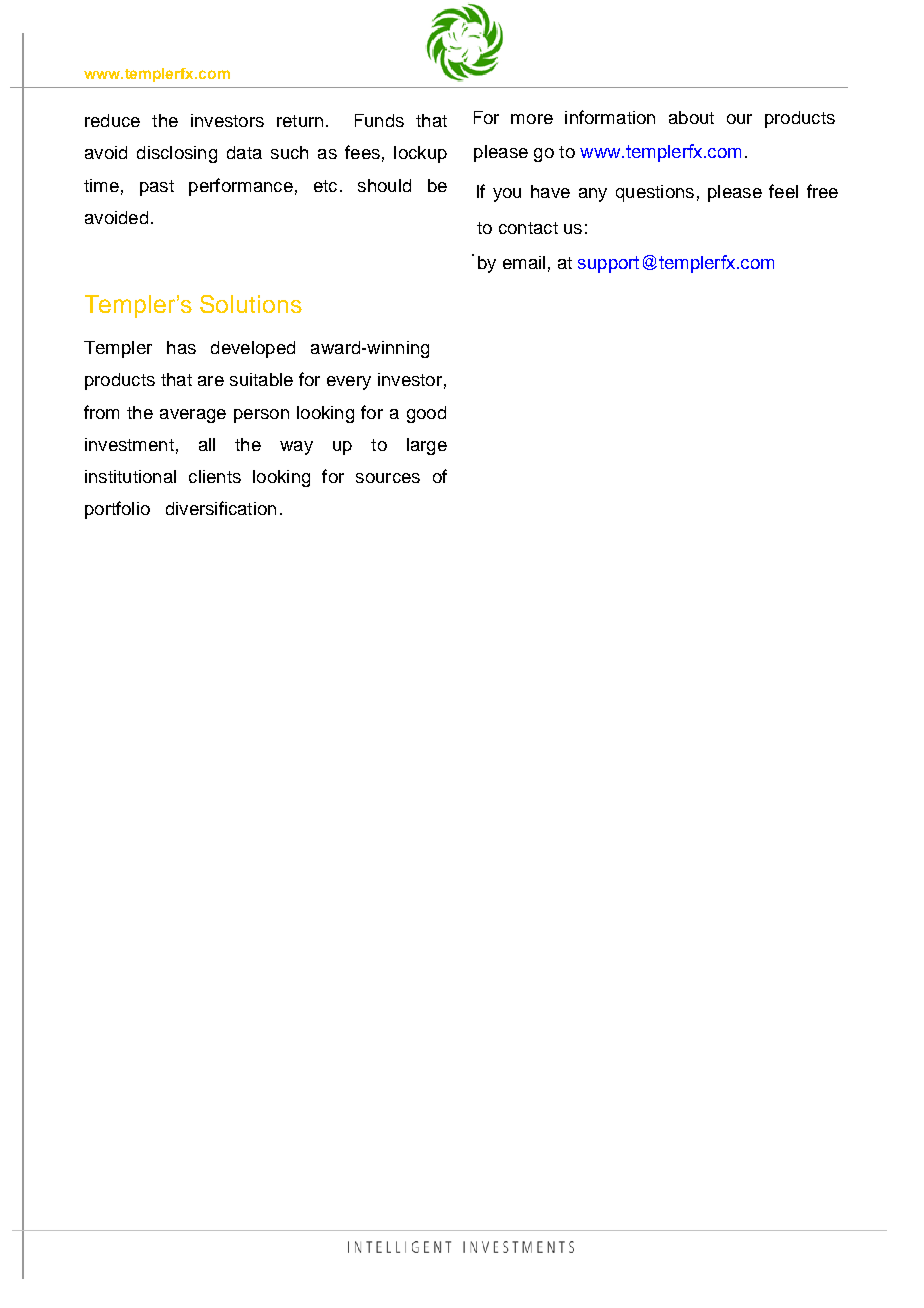  I want to click on contact, so click(528, 228).
